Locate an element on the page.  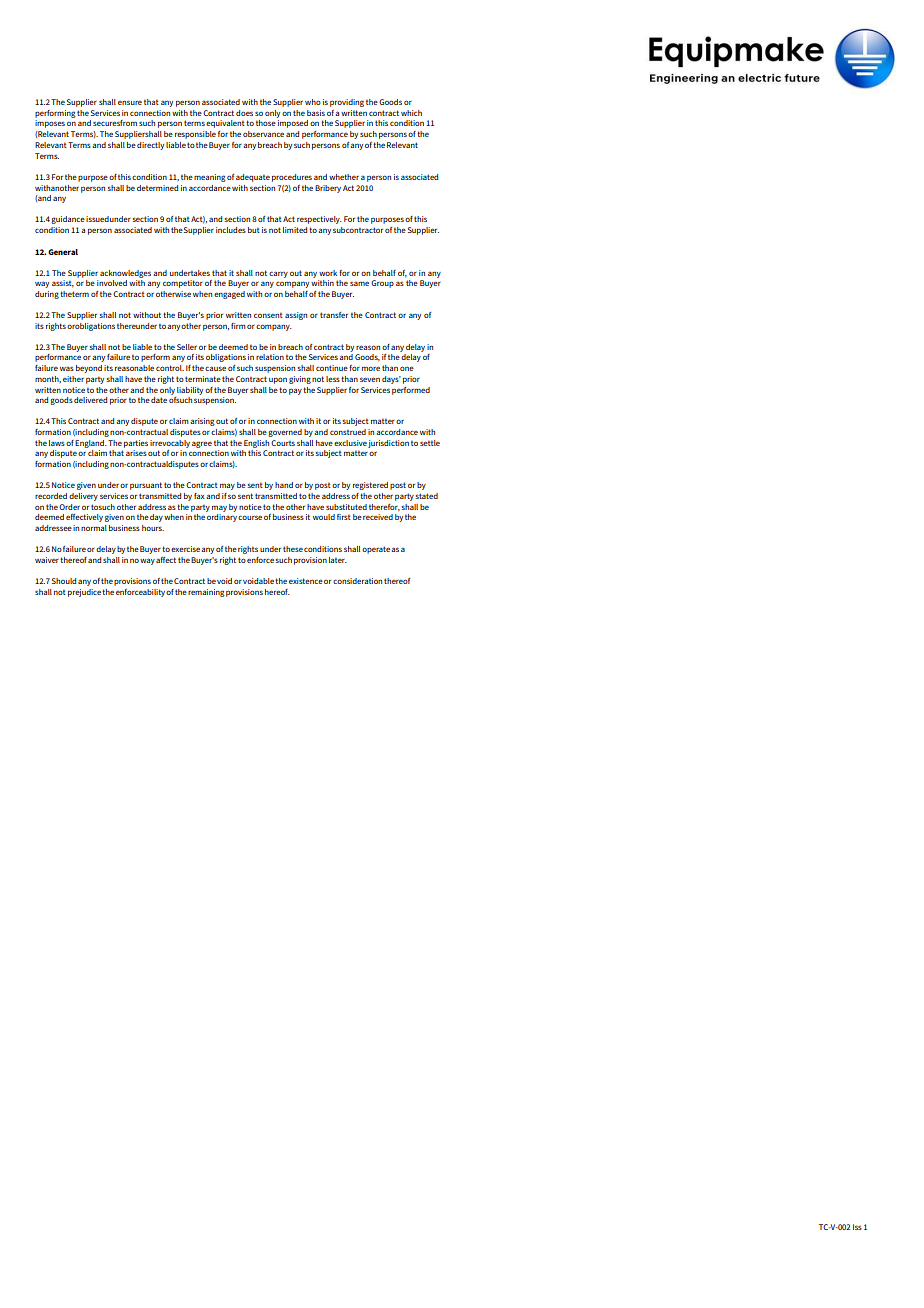
voidable is located at coordinates (258, 581).
